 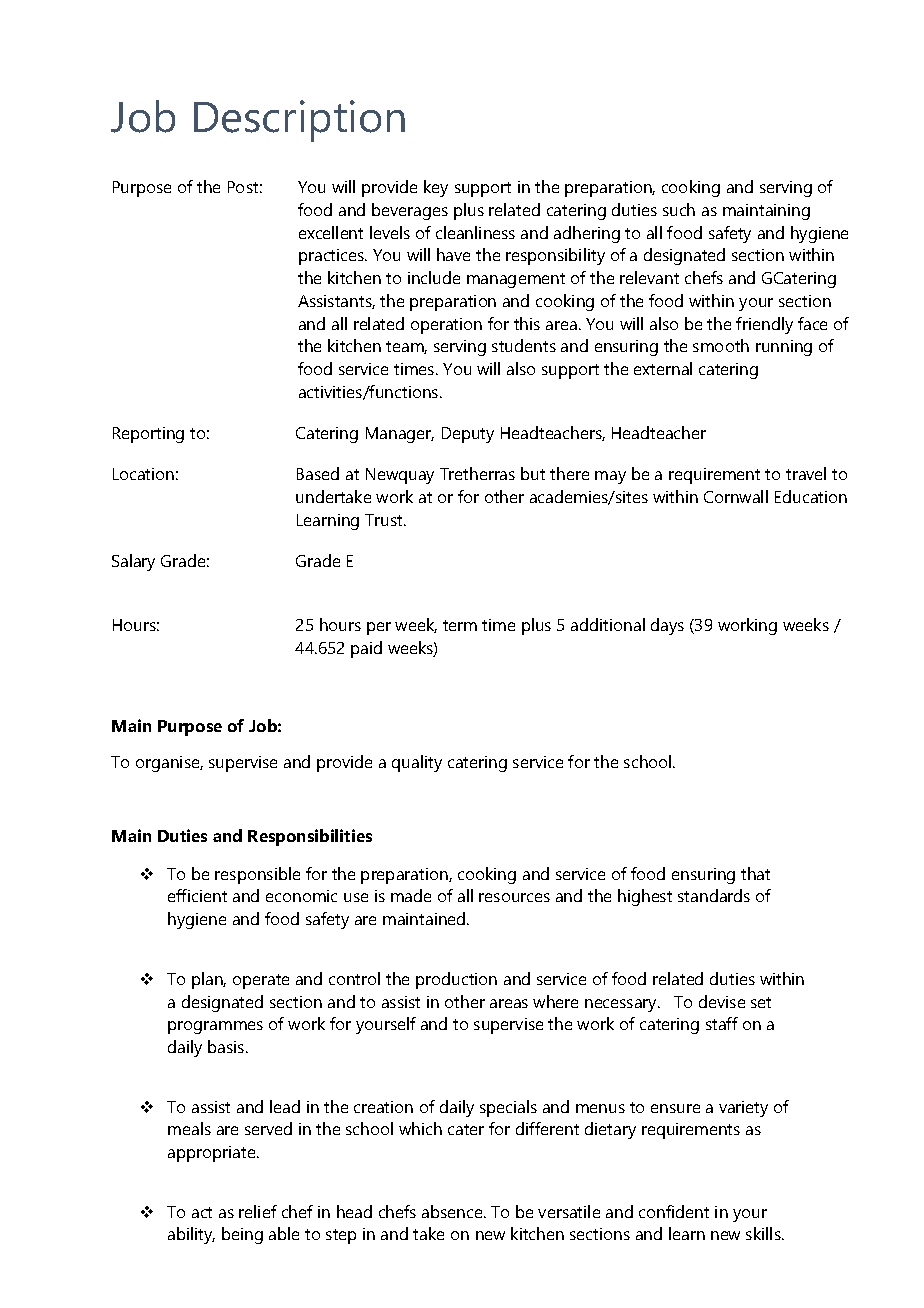 I want to click on such, so click(x=679, y=209).
